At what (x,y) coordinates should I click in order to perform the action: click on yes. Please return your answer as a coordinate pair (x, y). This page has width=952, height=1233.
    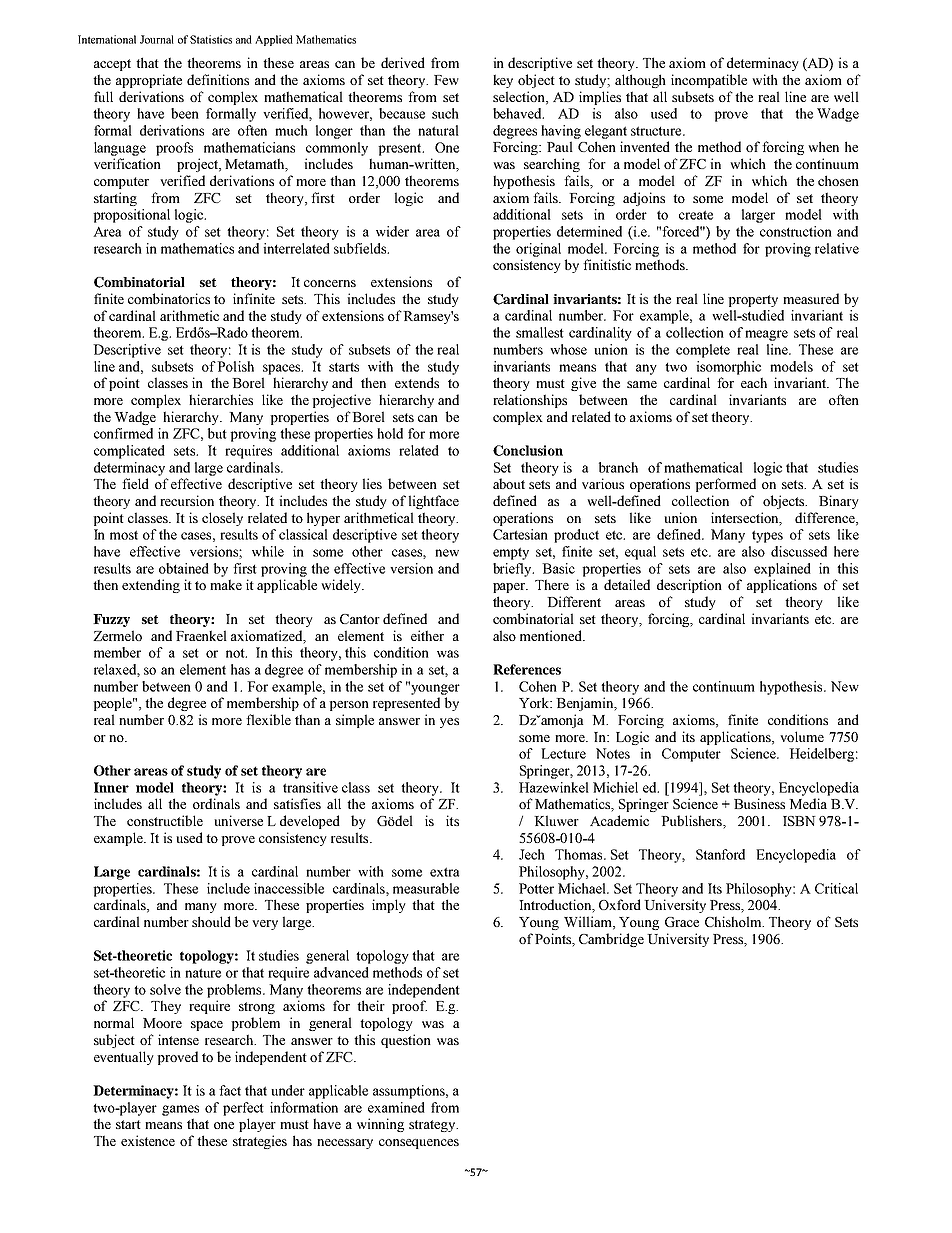
    Looking at the image, I should click on (449, 723).
